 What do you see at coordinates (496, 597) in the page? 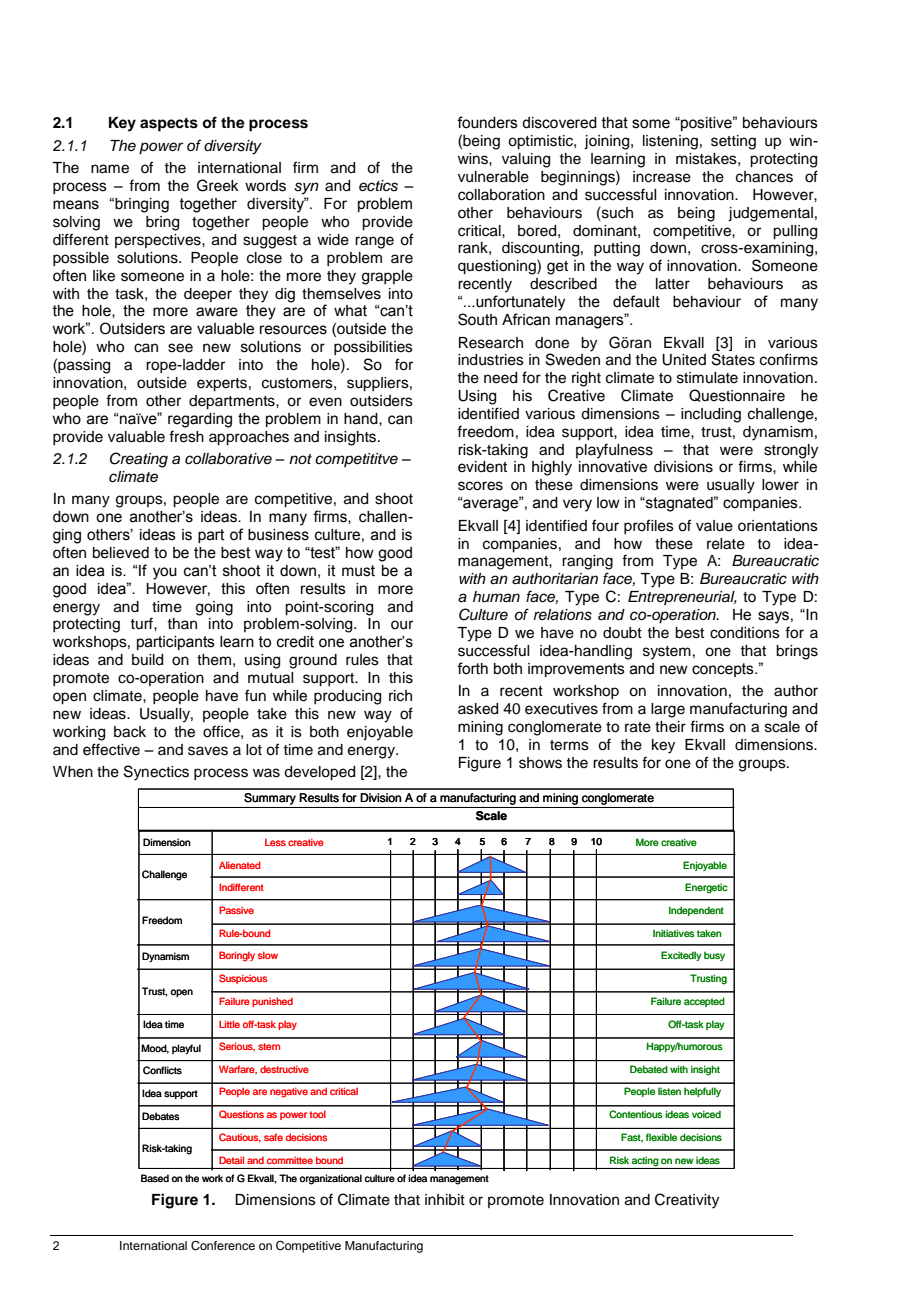
I see `human` at bounding box center [496, 597].
